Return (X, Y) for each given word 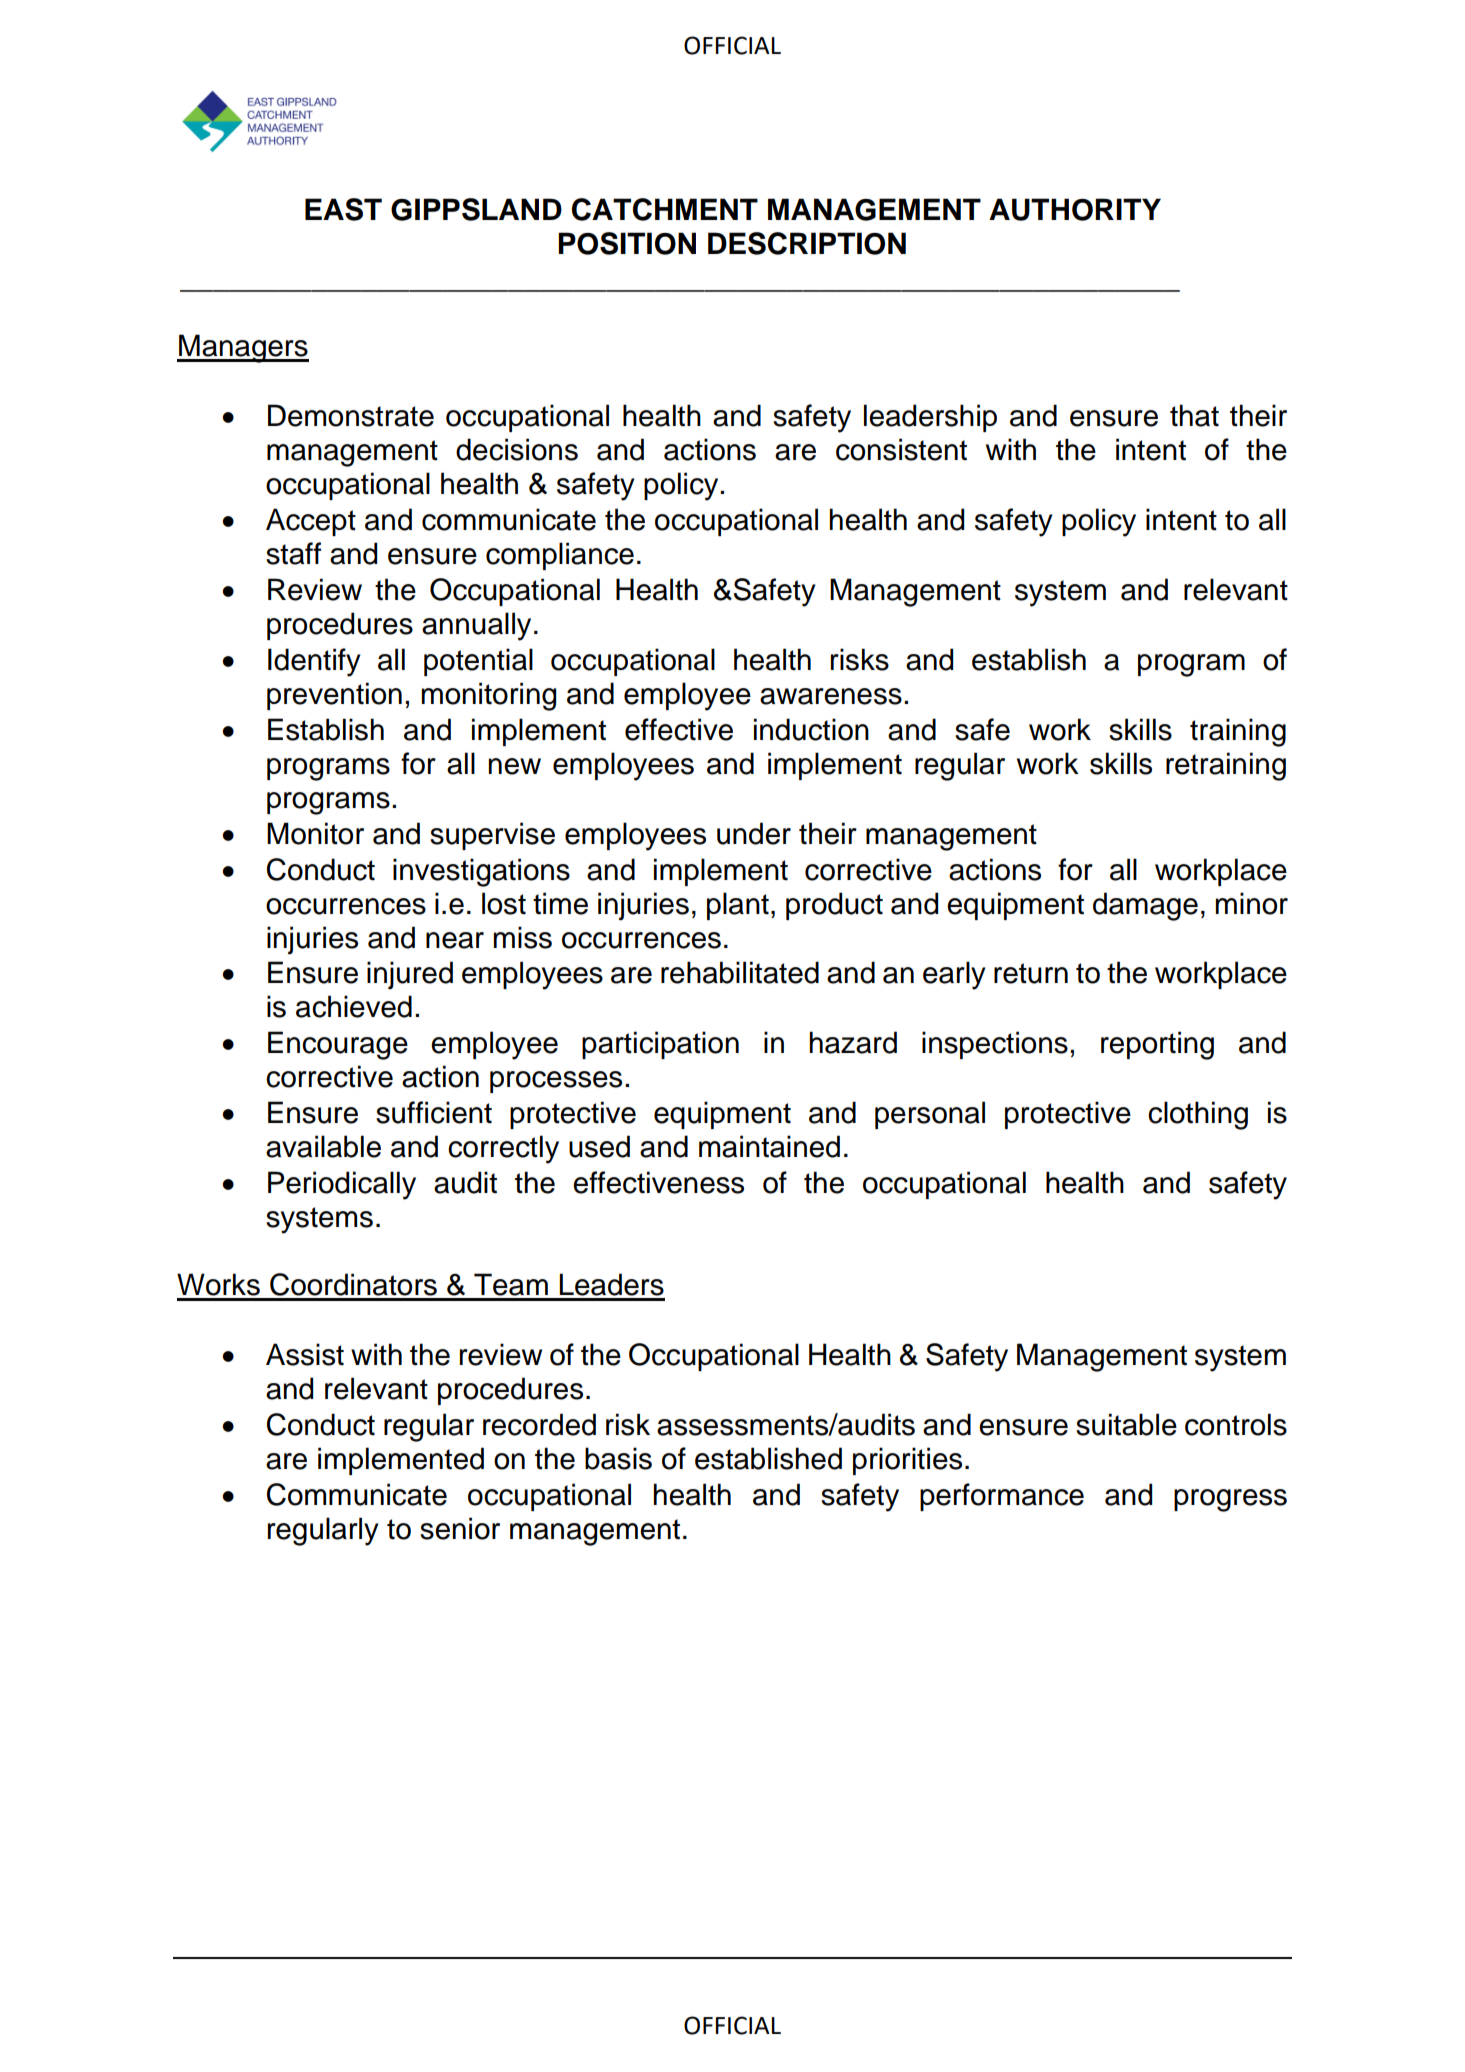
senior (460, 1528)
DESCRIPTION (807, 243)
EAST (343, 209)
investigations (481, 872)
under (754, 833)
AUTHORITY (1075, 209)
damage (1145, 906)
